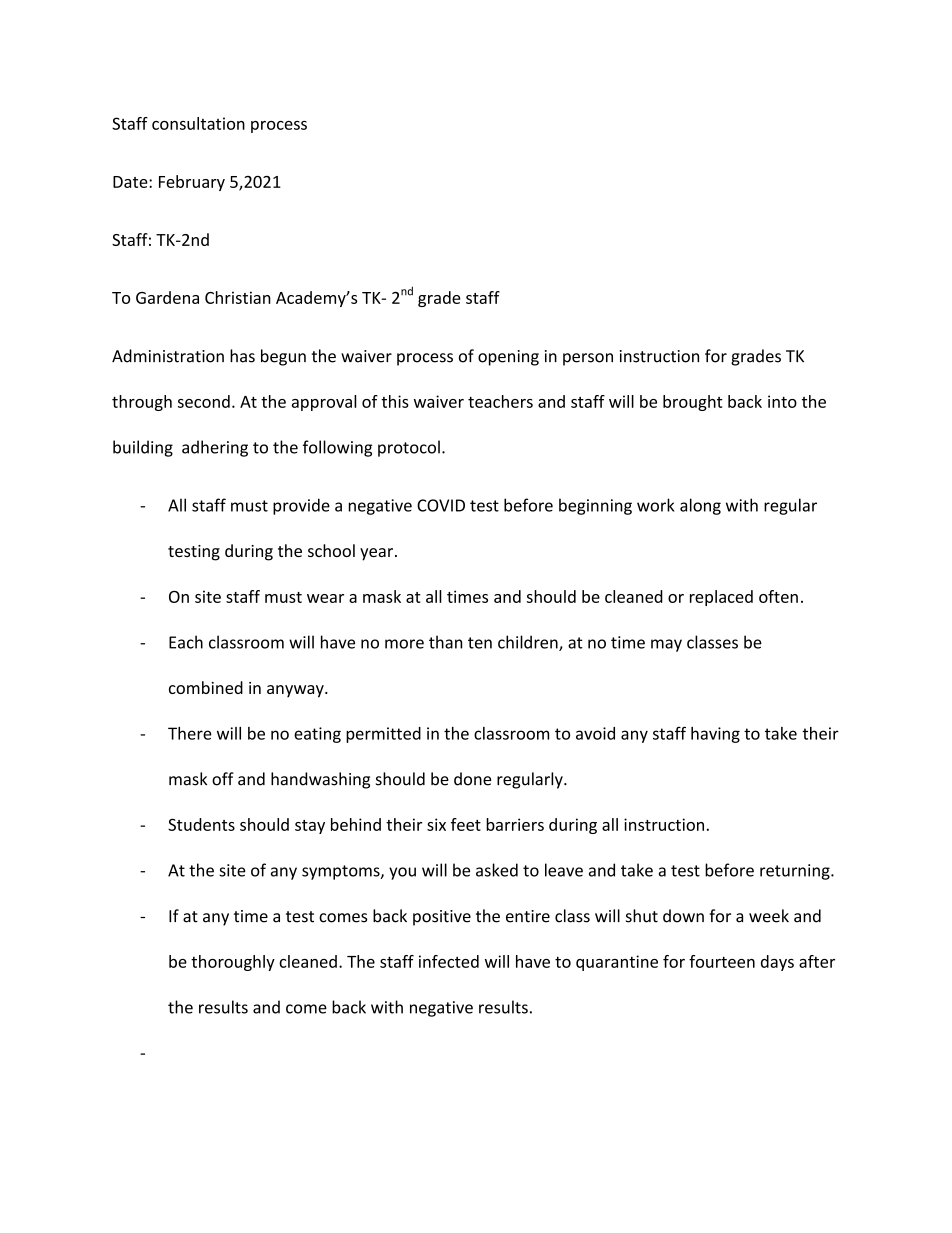 This page has height=1233, width=952. What do you see at coordinates (215, 448) in the page?
I see `adhering` at bounding box center [215, 448].
